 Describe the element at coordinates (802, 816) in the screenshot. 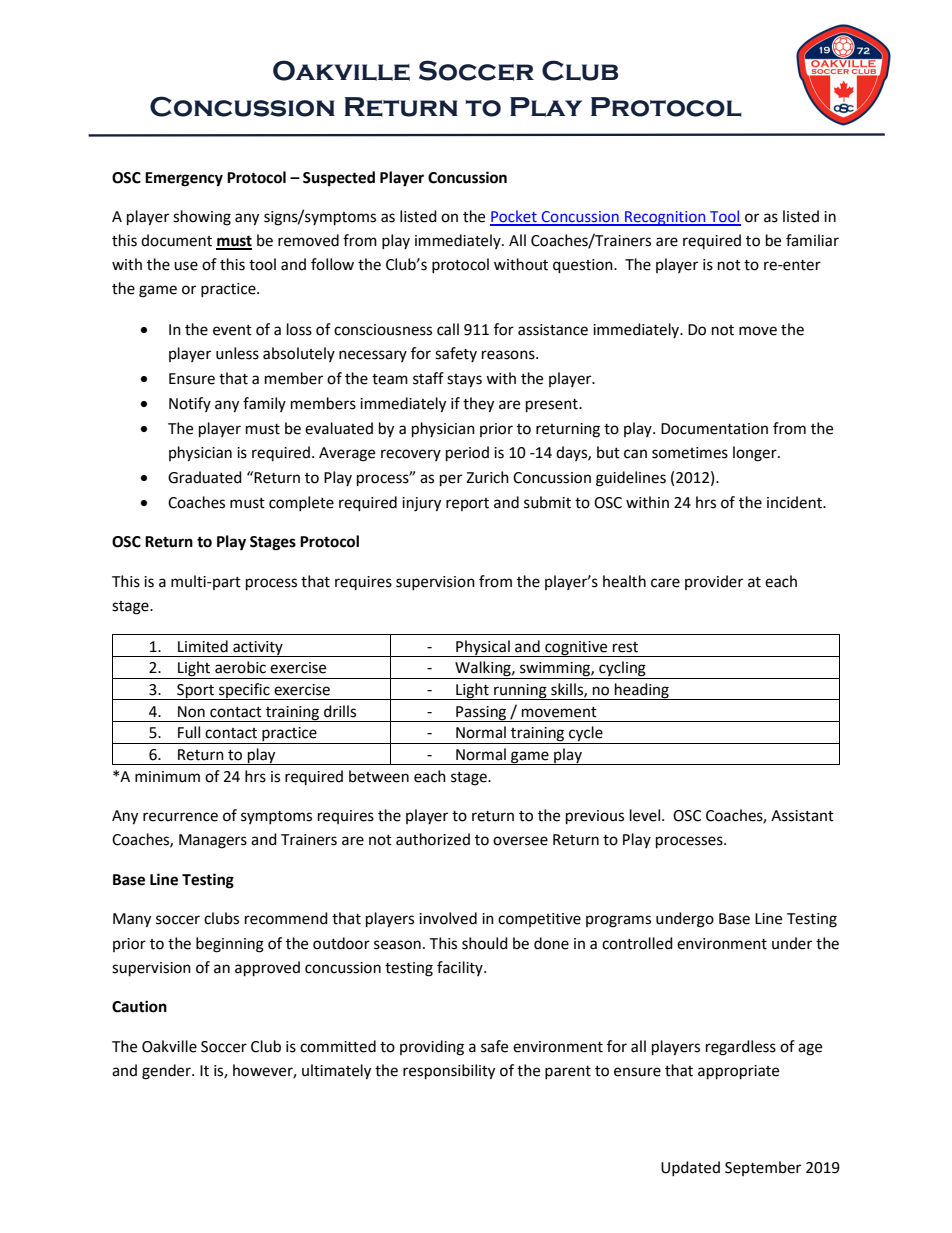

I see `Assistant` at that location.
